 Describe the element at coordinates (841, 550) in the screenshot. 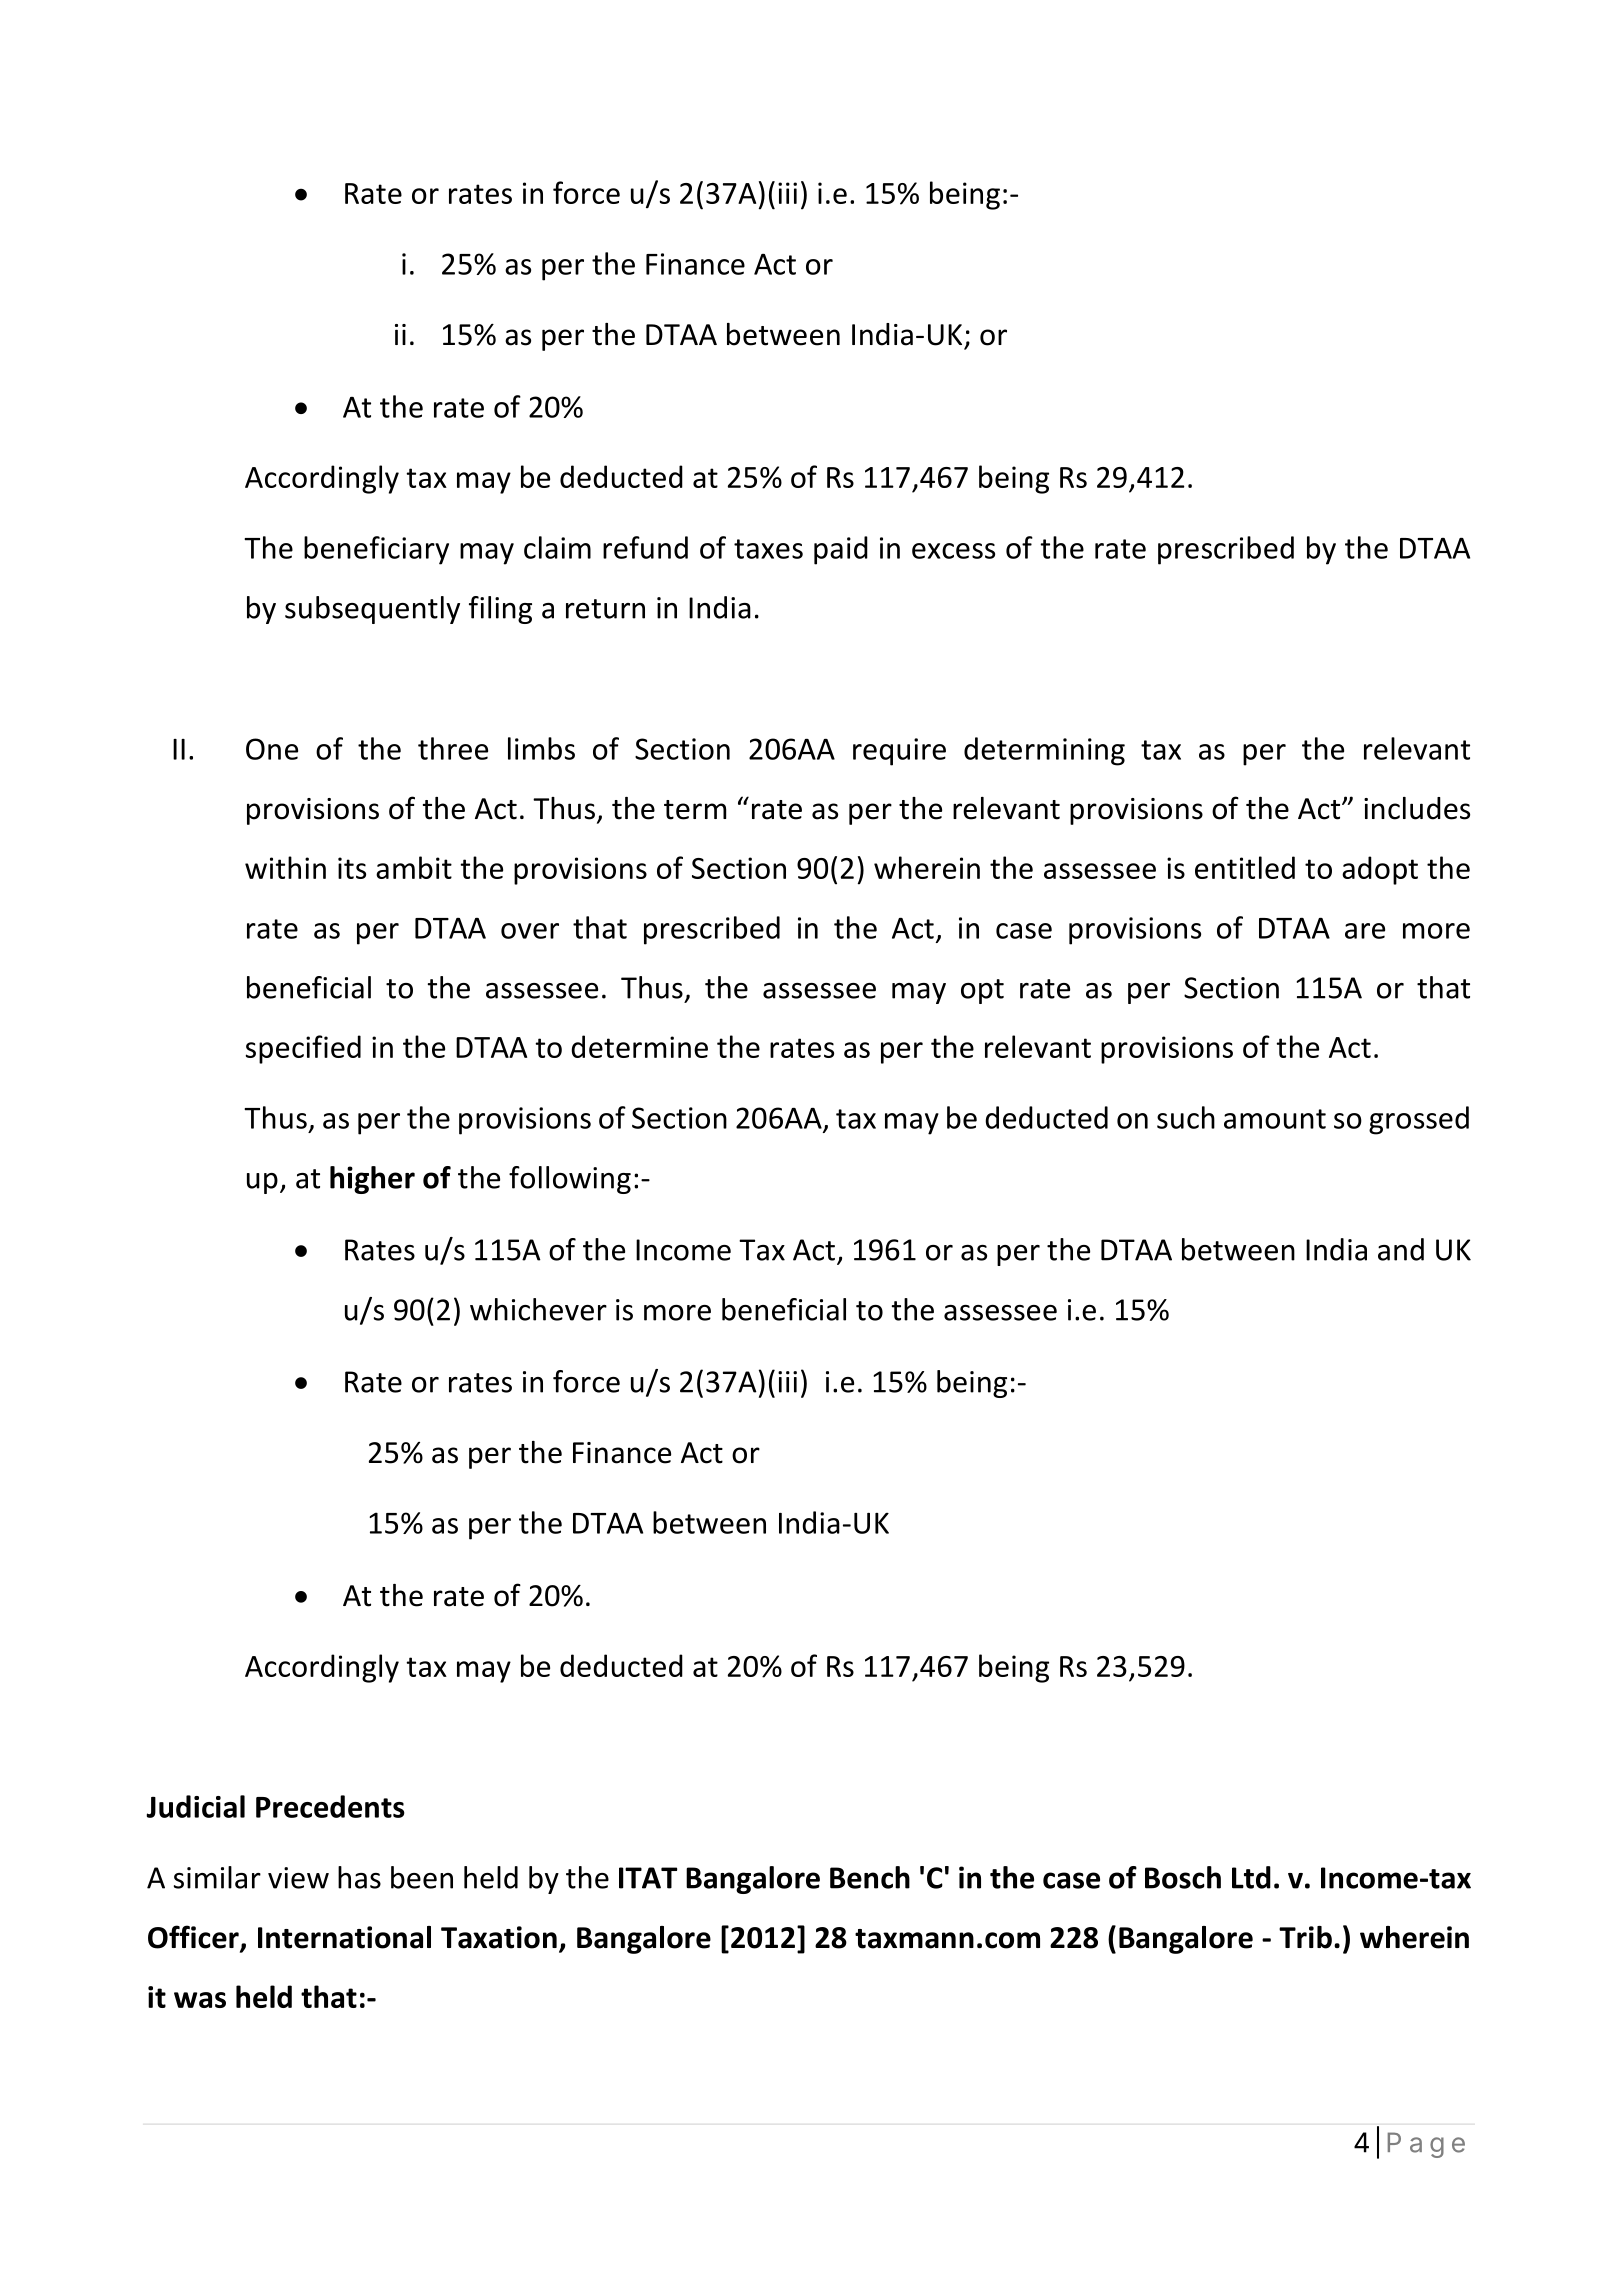

I see `paid` at that location.
